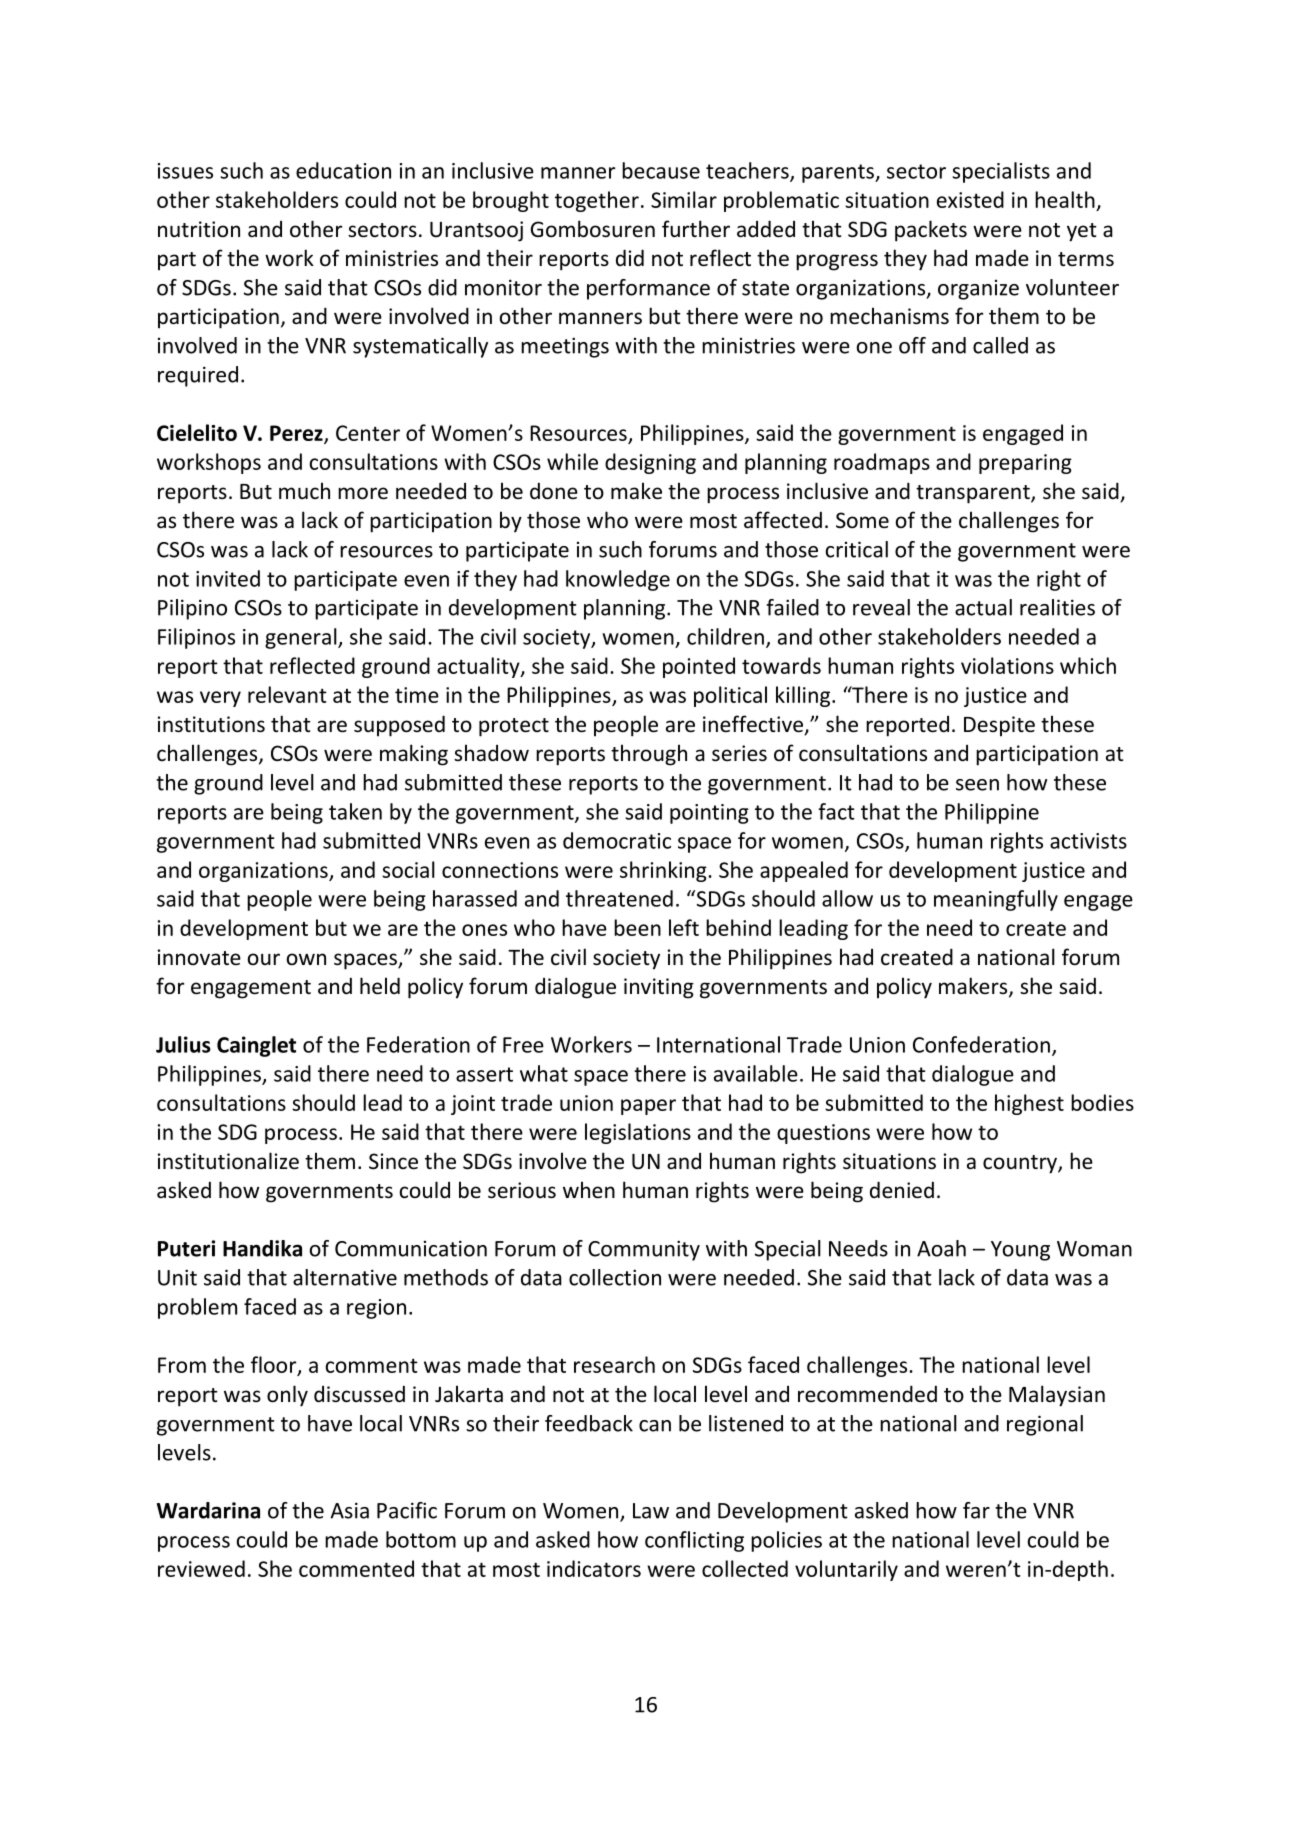 The height and width of the page is (1826, 1291). Describe the element at coordinates (618, 580) in the page. I see `knowledge` at that location.
